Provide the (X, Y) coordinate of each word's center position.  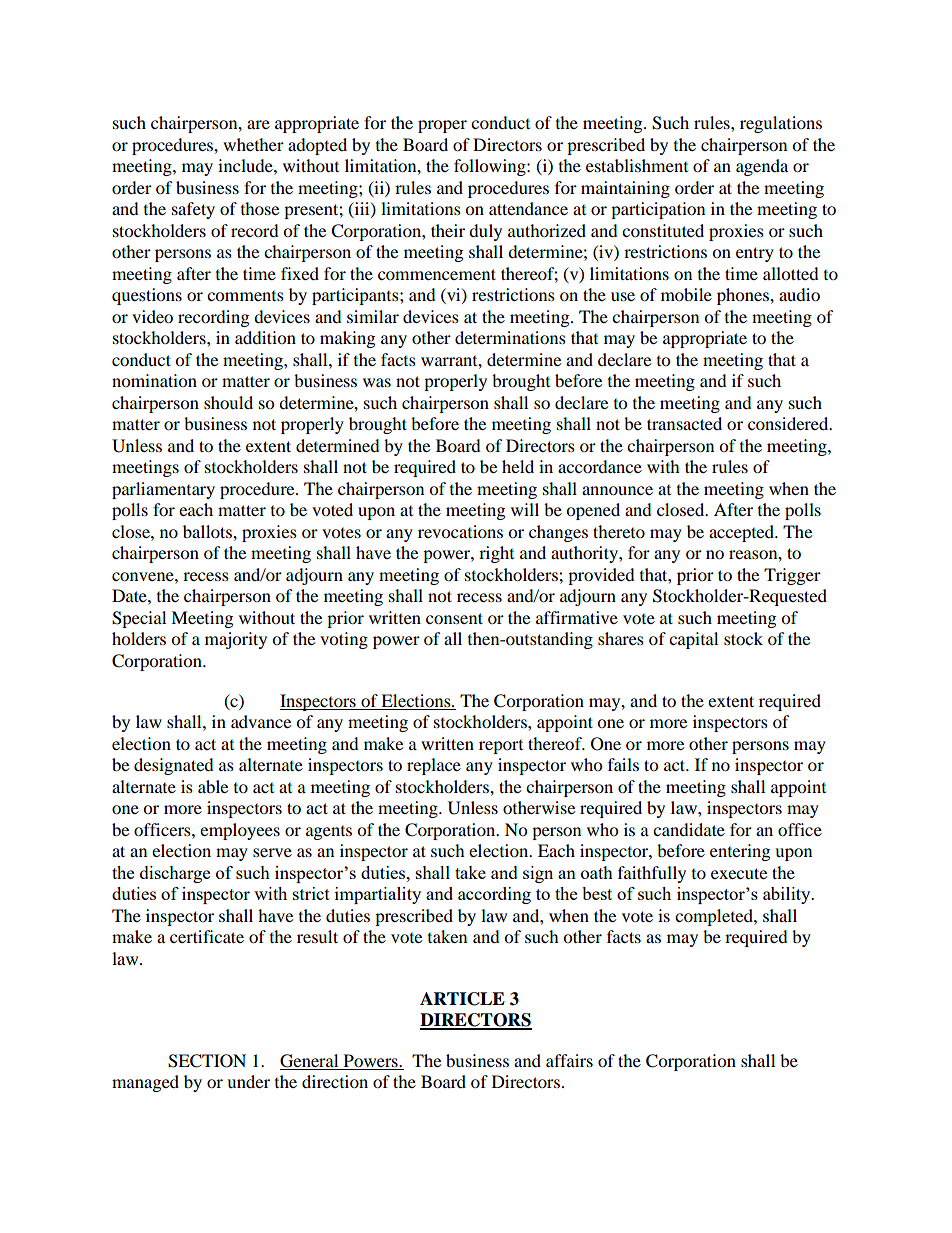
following (491, 167)
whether (253, 144)
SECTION (207, 1061)
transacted (684, 423)
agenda (762, 167)
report (501, 747)
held (518, 466)
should (228, 402)
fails (623, 764)
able (213, 786)
